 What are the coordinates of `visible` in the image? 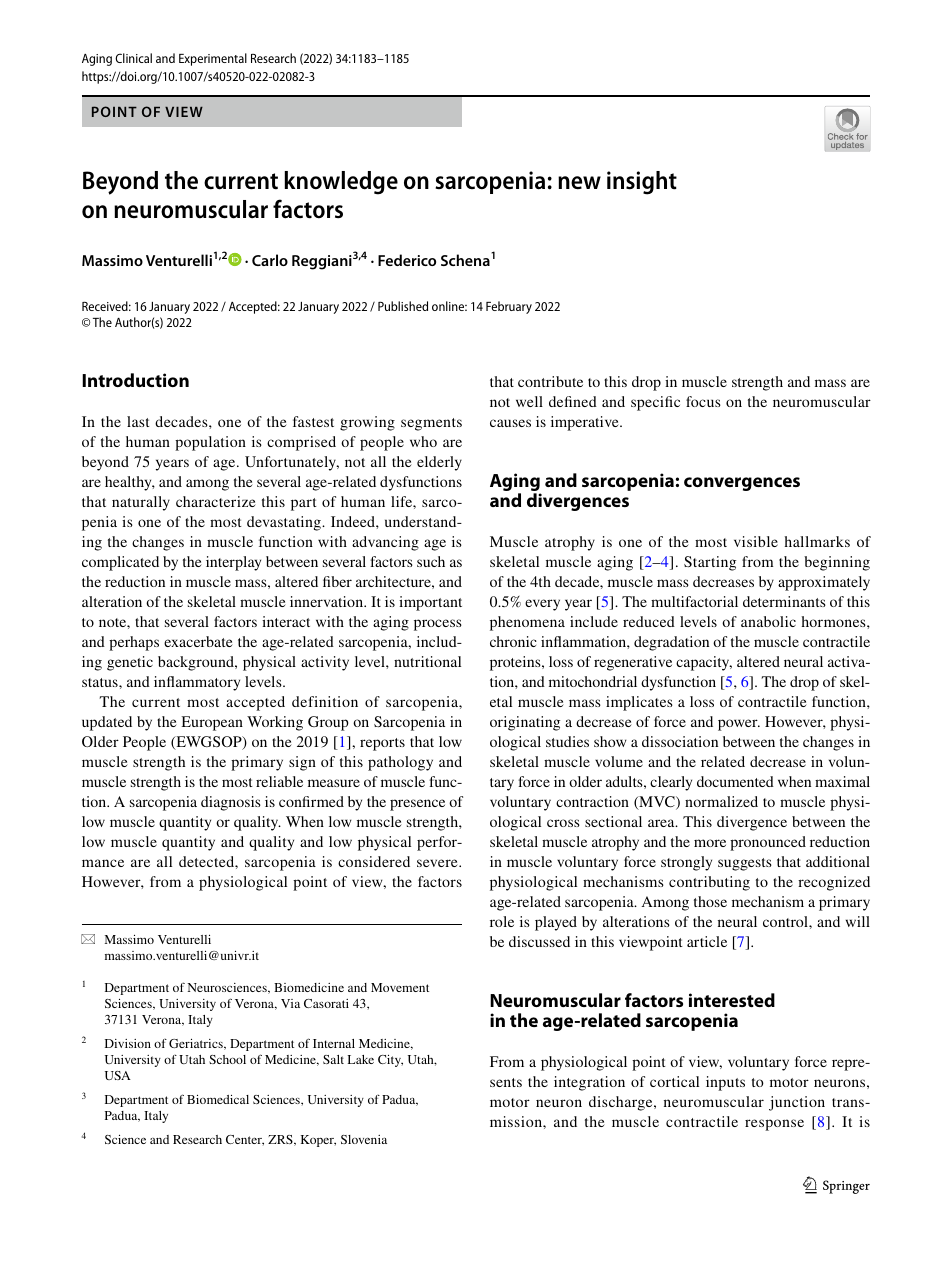 It's located at (756, 541).
